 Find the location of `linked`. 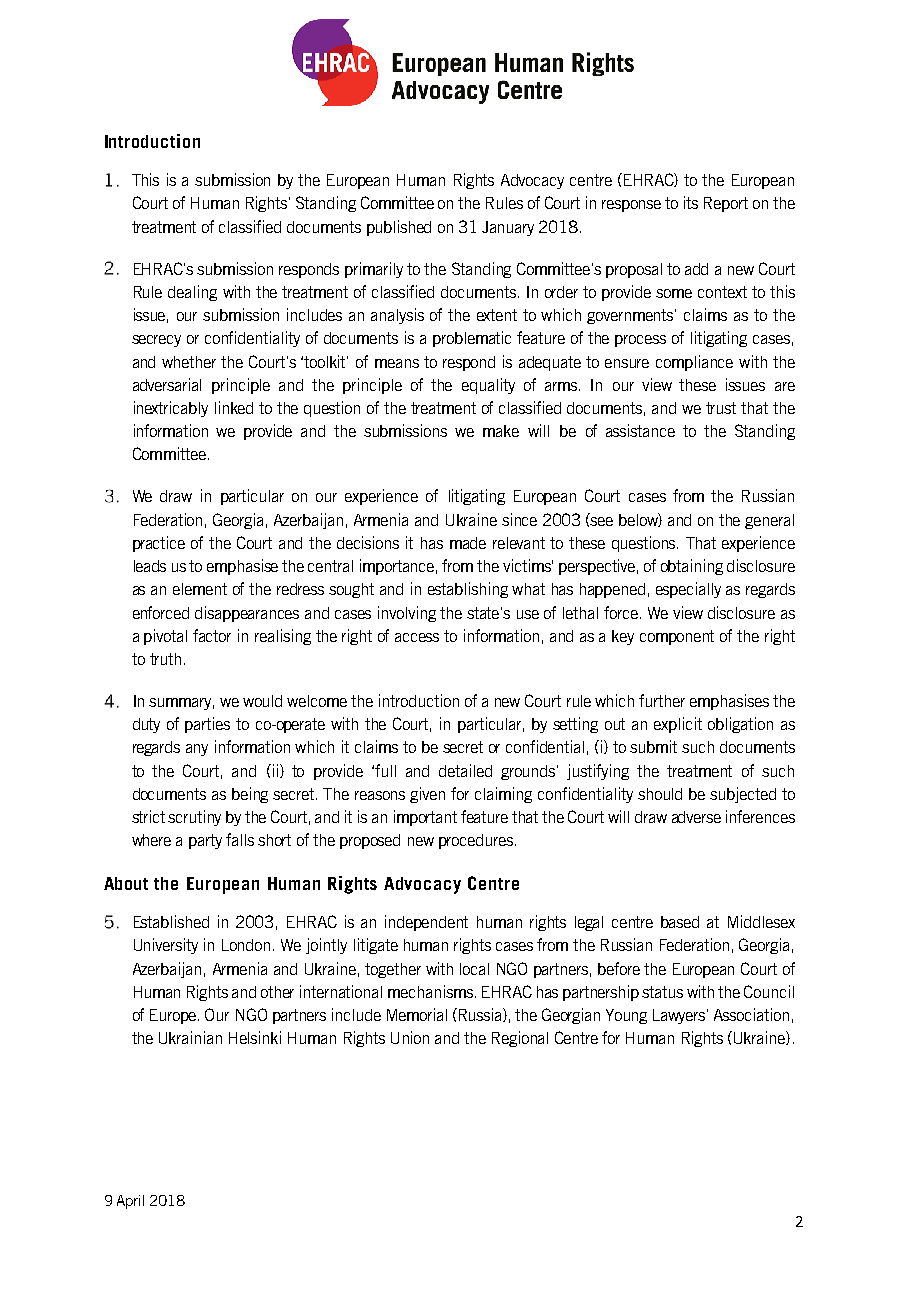

linked is located at coordinates (234, 407).
